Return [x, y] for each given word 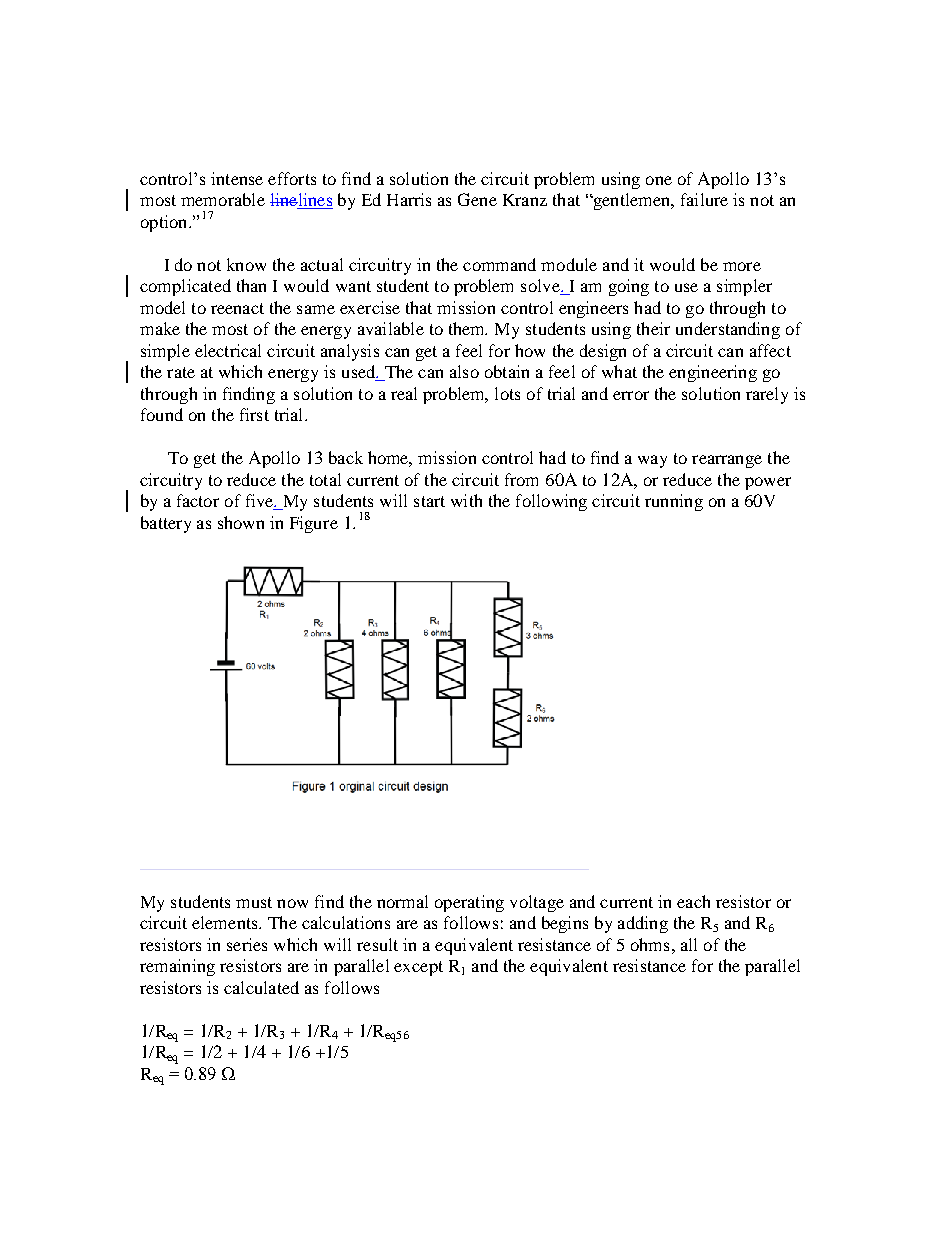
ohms [650, 944]
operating [469, 903]
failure [704, 199]
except [418, 968]
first [254, 414]
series [247, 944]
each [693, 901]
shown [241, 522]
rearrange [727, 461]
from [521, 479]
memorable [223, 199]
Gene [477, 199]
